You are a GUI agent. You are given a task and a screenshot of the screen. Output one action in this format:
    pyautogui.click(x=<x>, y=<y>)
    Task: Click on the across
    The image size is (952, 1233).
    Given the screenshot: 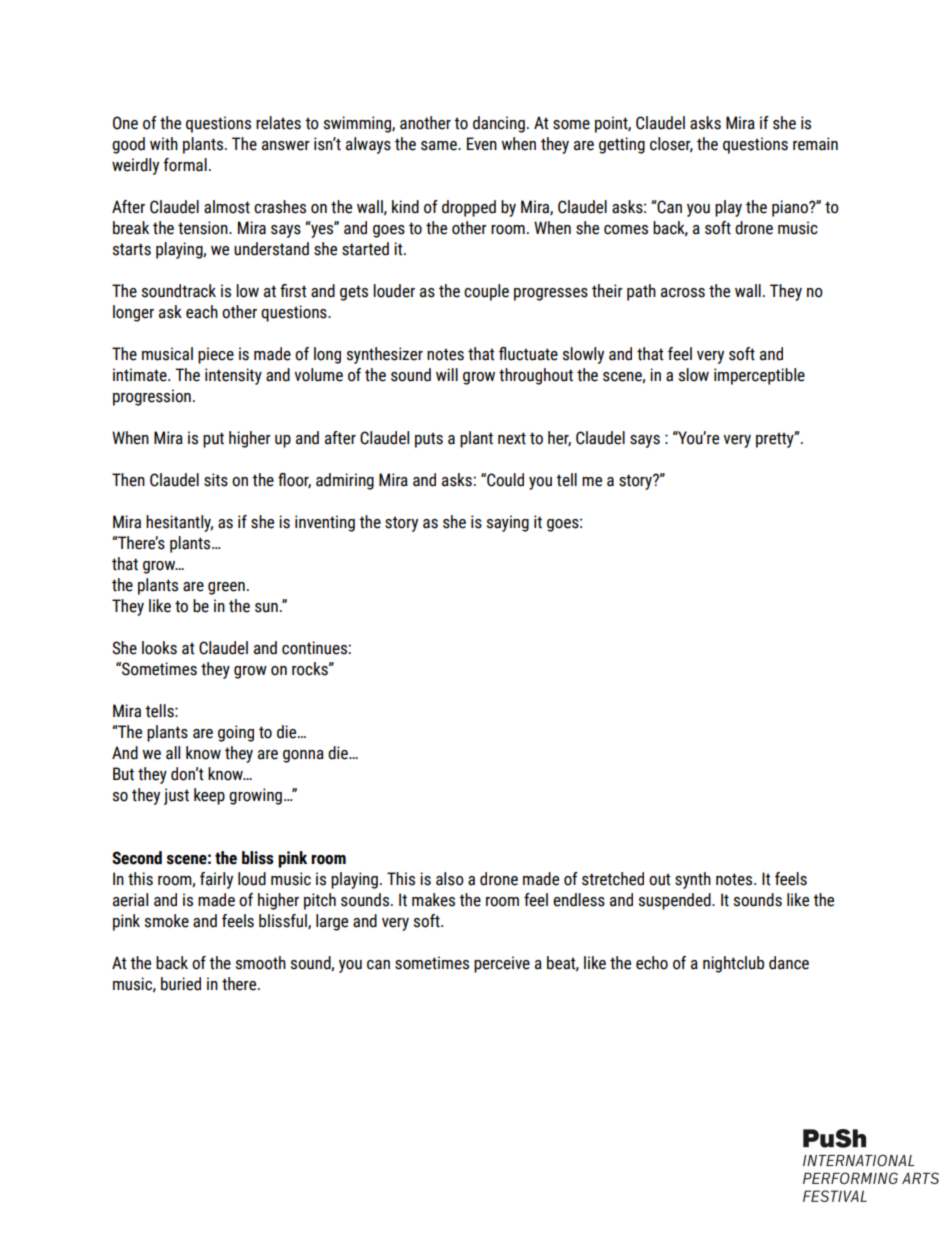 What is the action you would take?
    pyautogui.click(x=683, y=293)
